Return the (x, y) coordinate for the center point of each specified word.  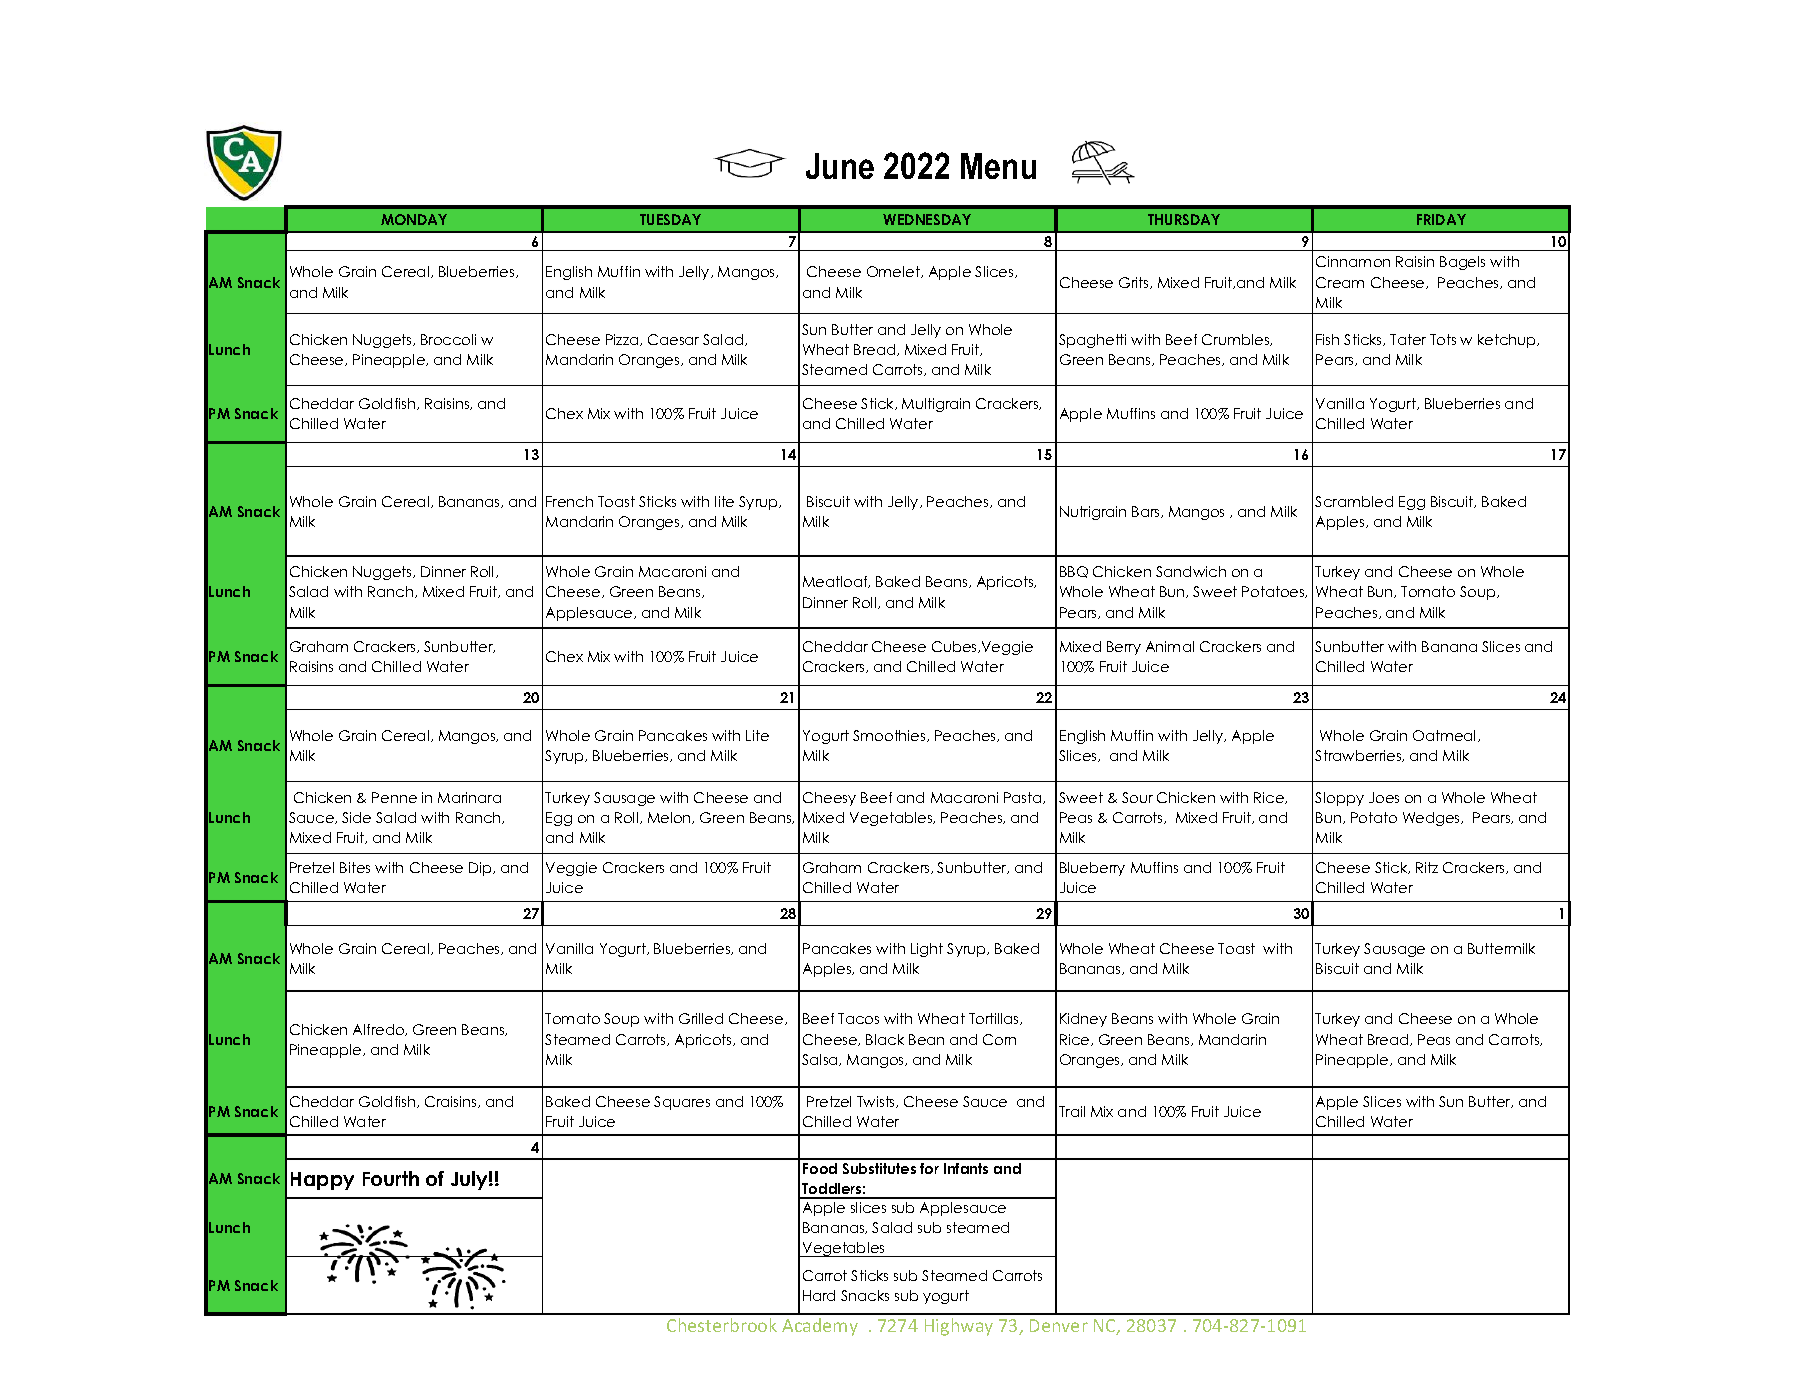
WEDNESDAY (927, 219)
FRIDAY (1441, 219)
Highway (959, 1327)
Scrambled (1354, 501)
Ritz (1427, 867)
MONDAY (414, 219)
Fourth (391, 1178)
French (569, 501)
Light (927, 950)
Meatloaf (836, 582)
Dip (481, 869)
